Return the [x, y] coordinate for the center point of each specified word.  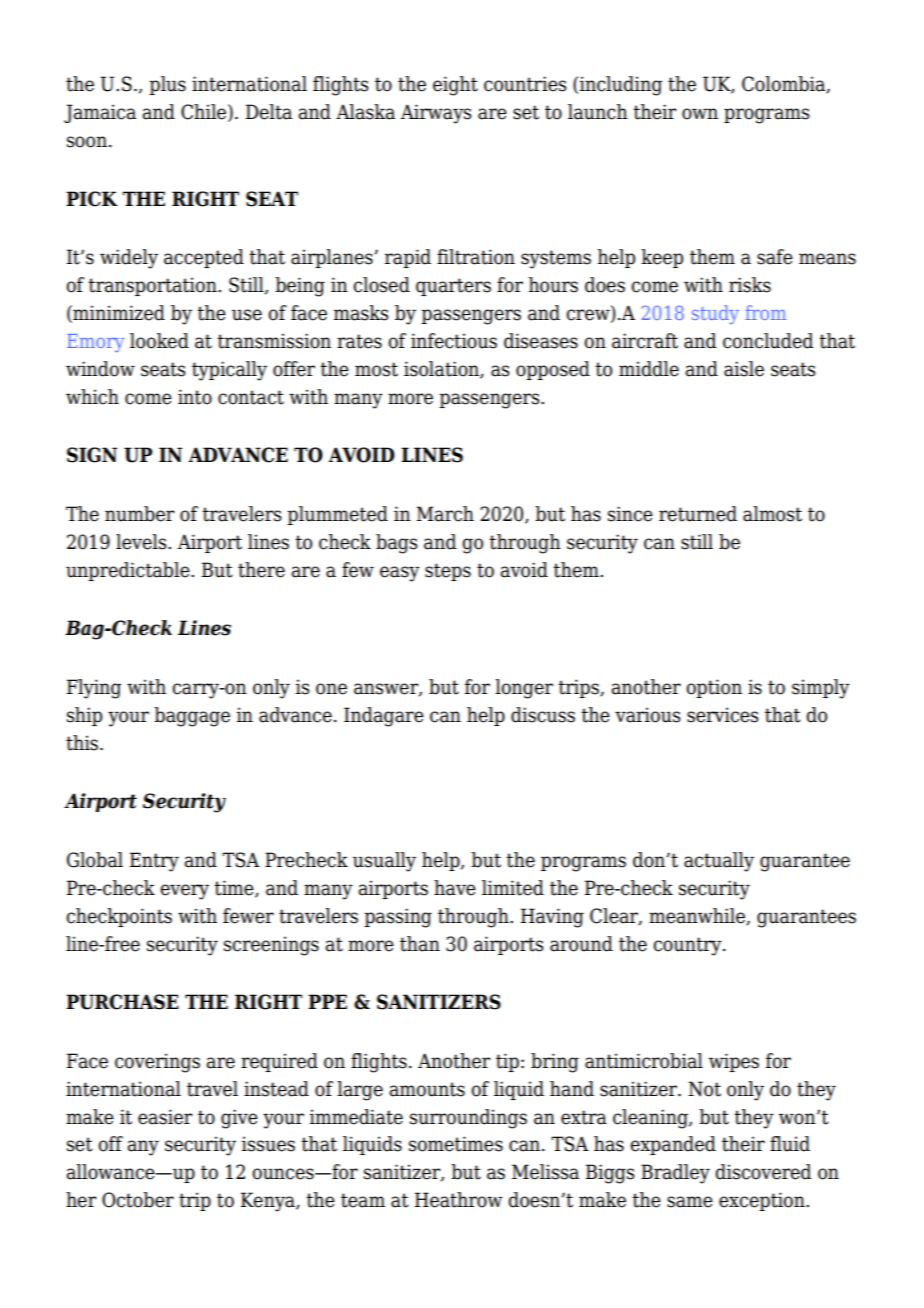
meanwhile [698, 916]
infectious [454, 341]
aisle [744, 369]
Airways [436, 114]
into [195, 397]
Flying [94, 689]
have [455, 888]
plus [167, 85]
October [138, 1200]
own [700, 114]
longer [524, 689]
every [184, 892]
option [714, 688]
